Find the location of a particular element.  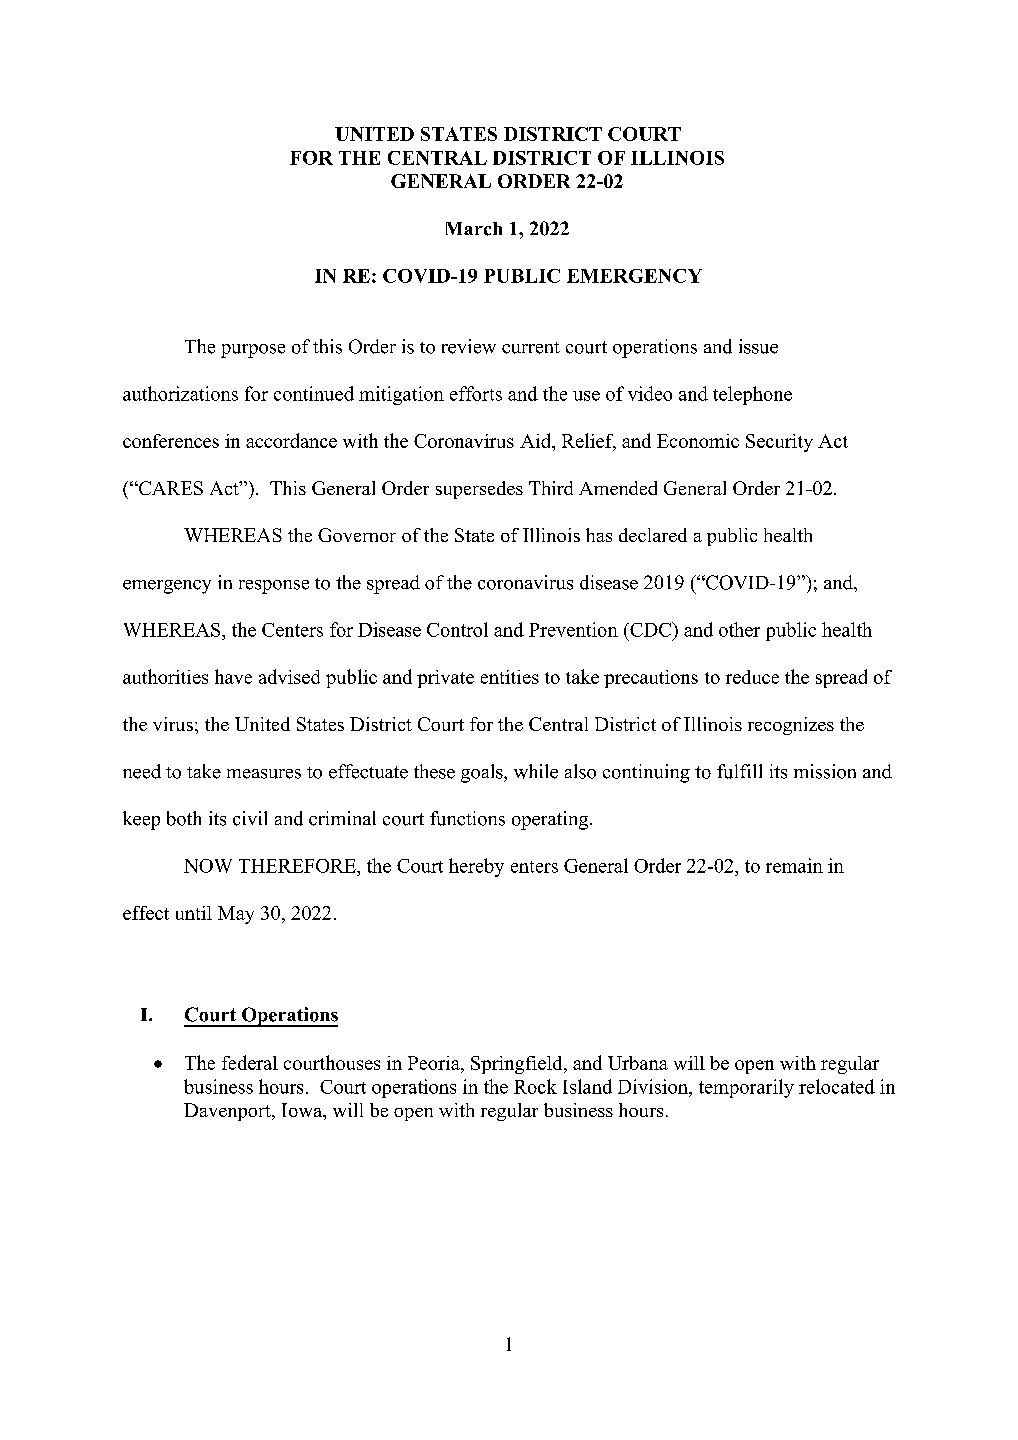

other is located at coordinates (739, 629).
